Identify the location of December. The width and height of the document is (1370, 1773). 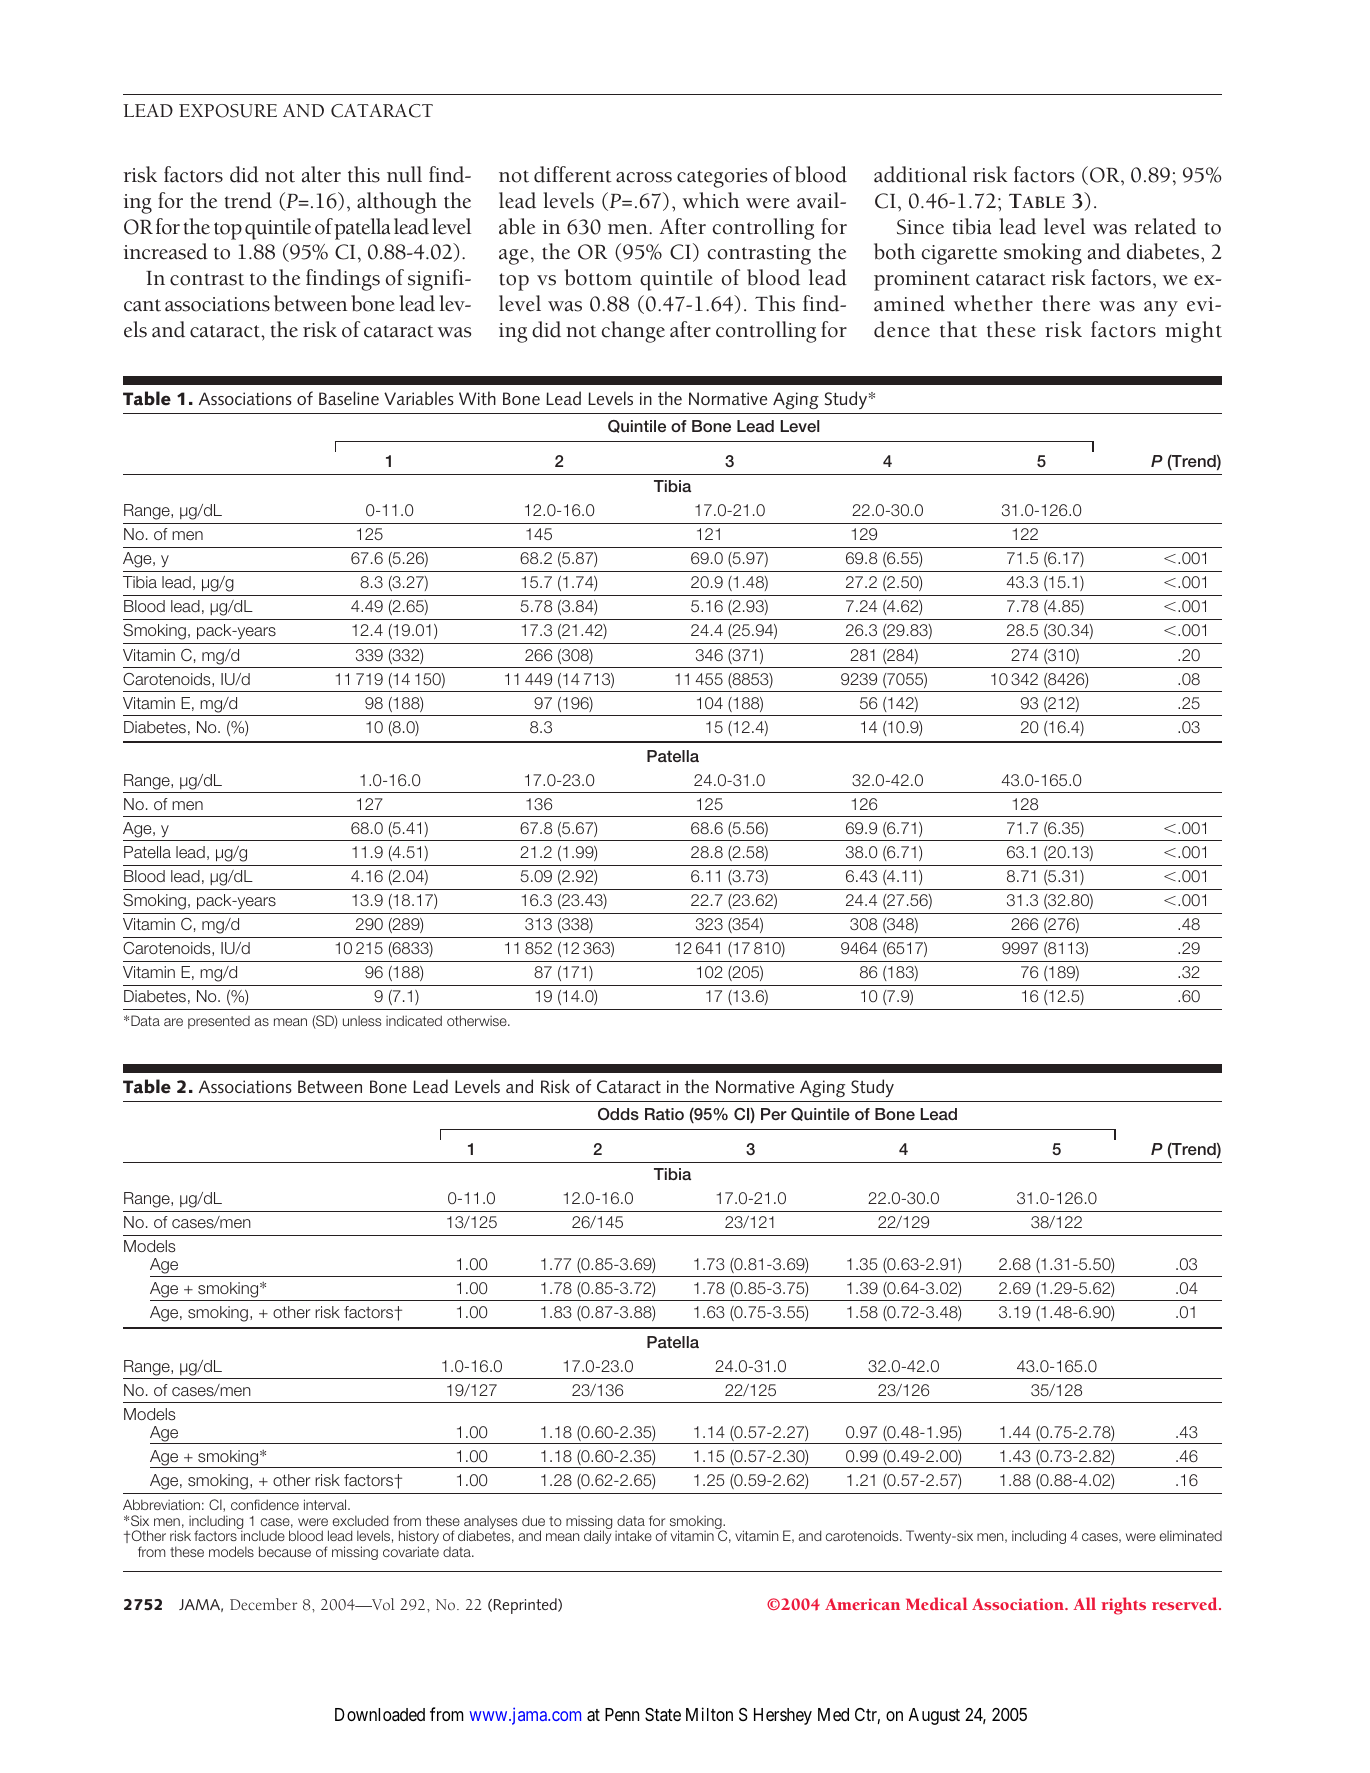
(263, 1604).
